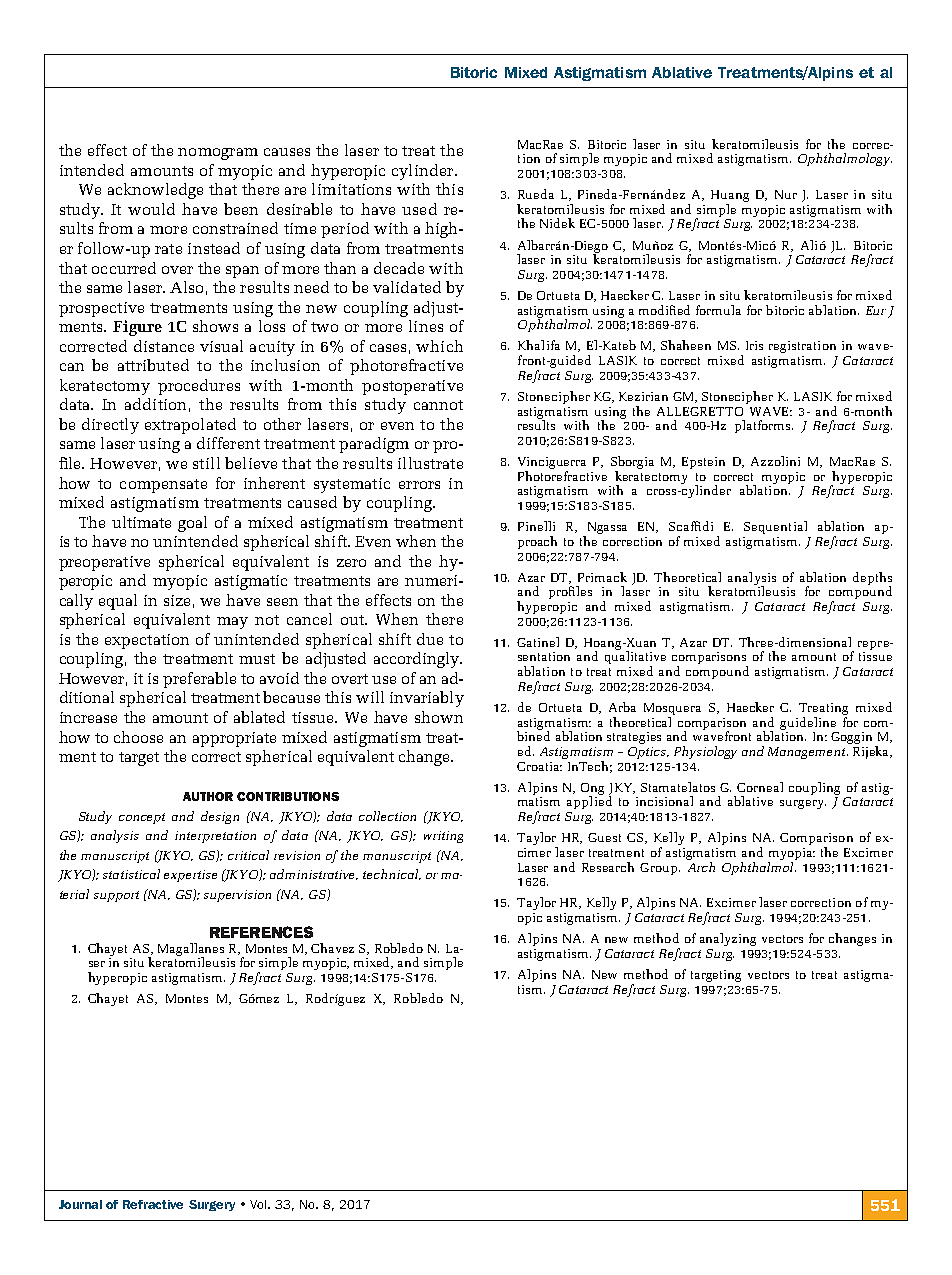 This screenshot has width=952, height=1275. Describe the element at coordinates (237, 896) in the screenshot. I see `supervision` at that location.
